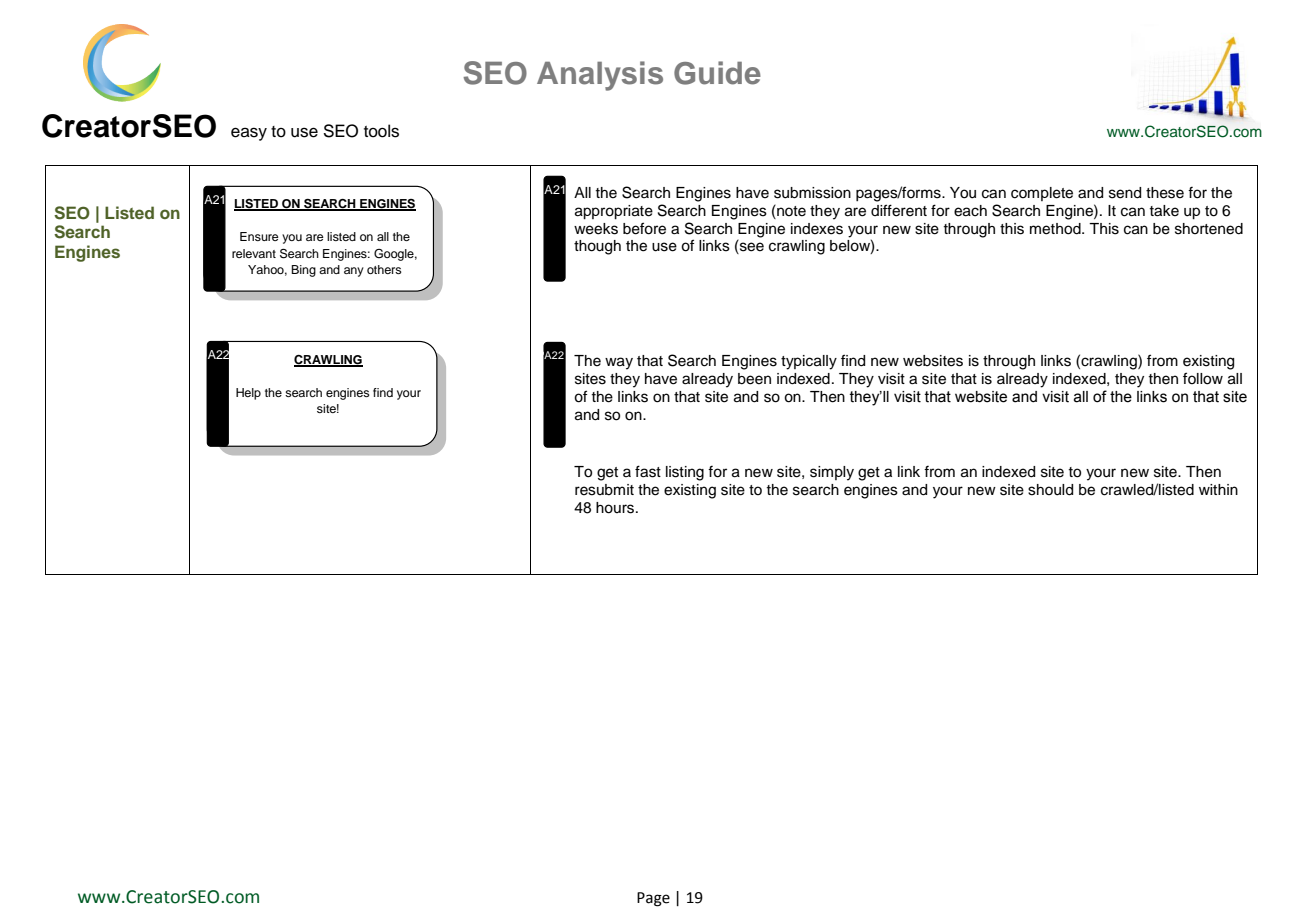  I want to click on tools, so click(381, 131).
